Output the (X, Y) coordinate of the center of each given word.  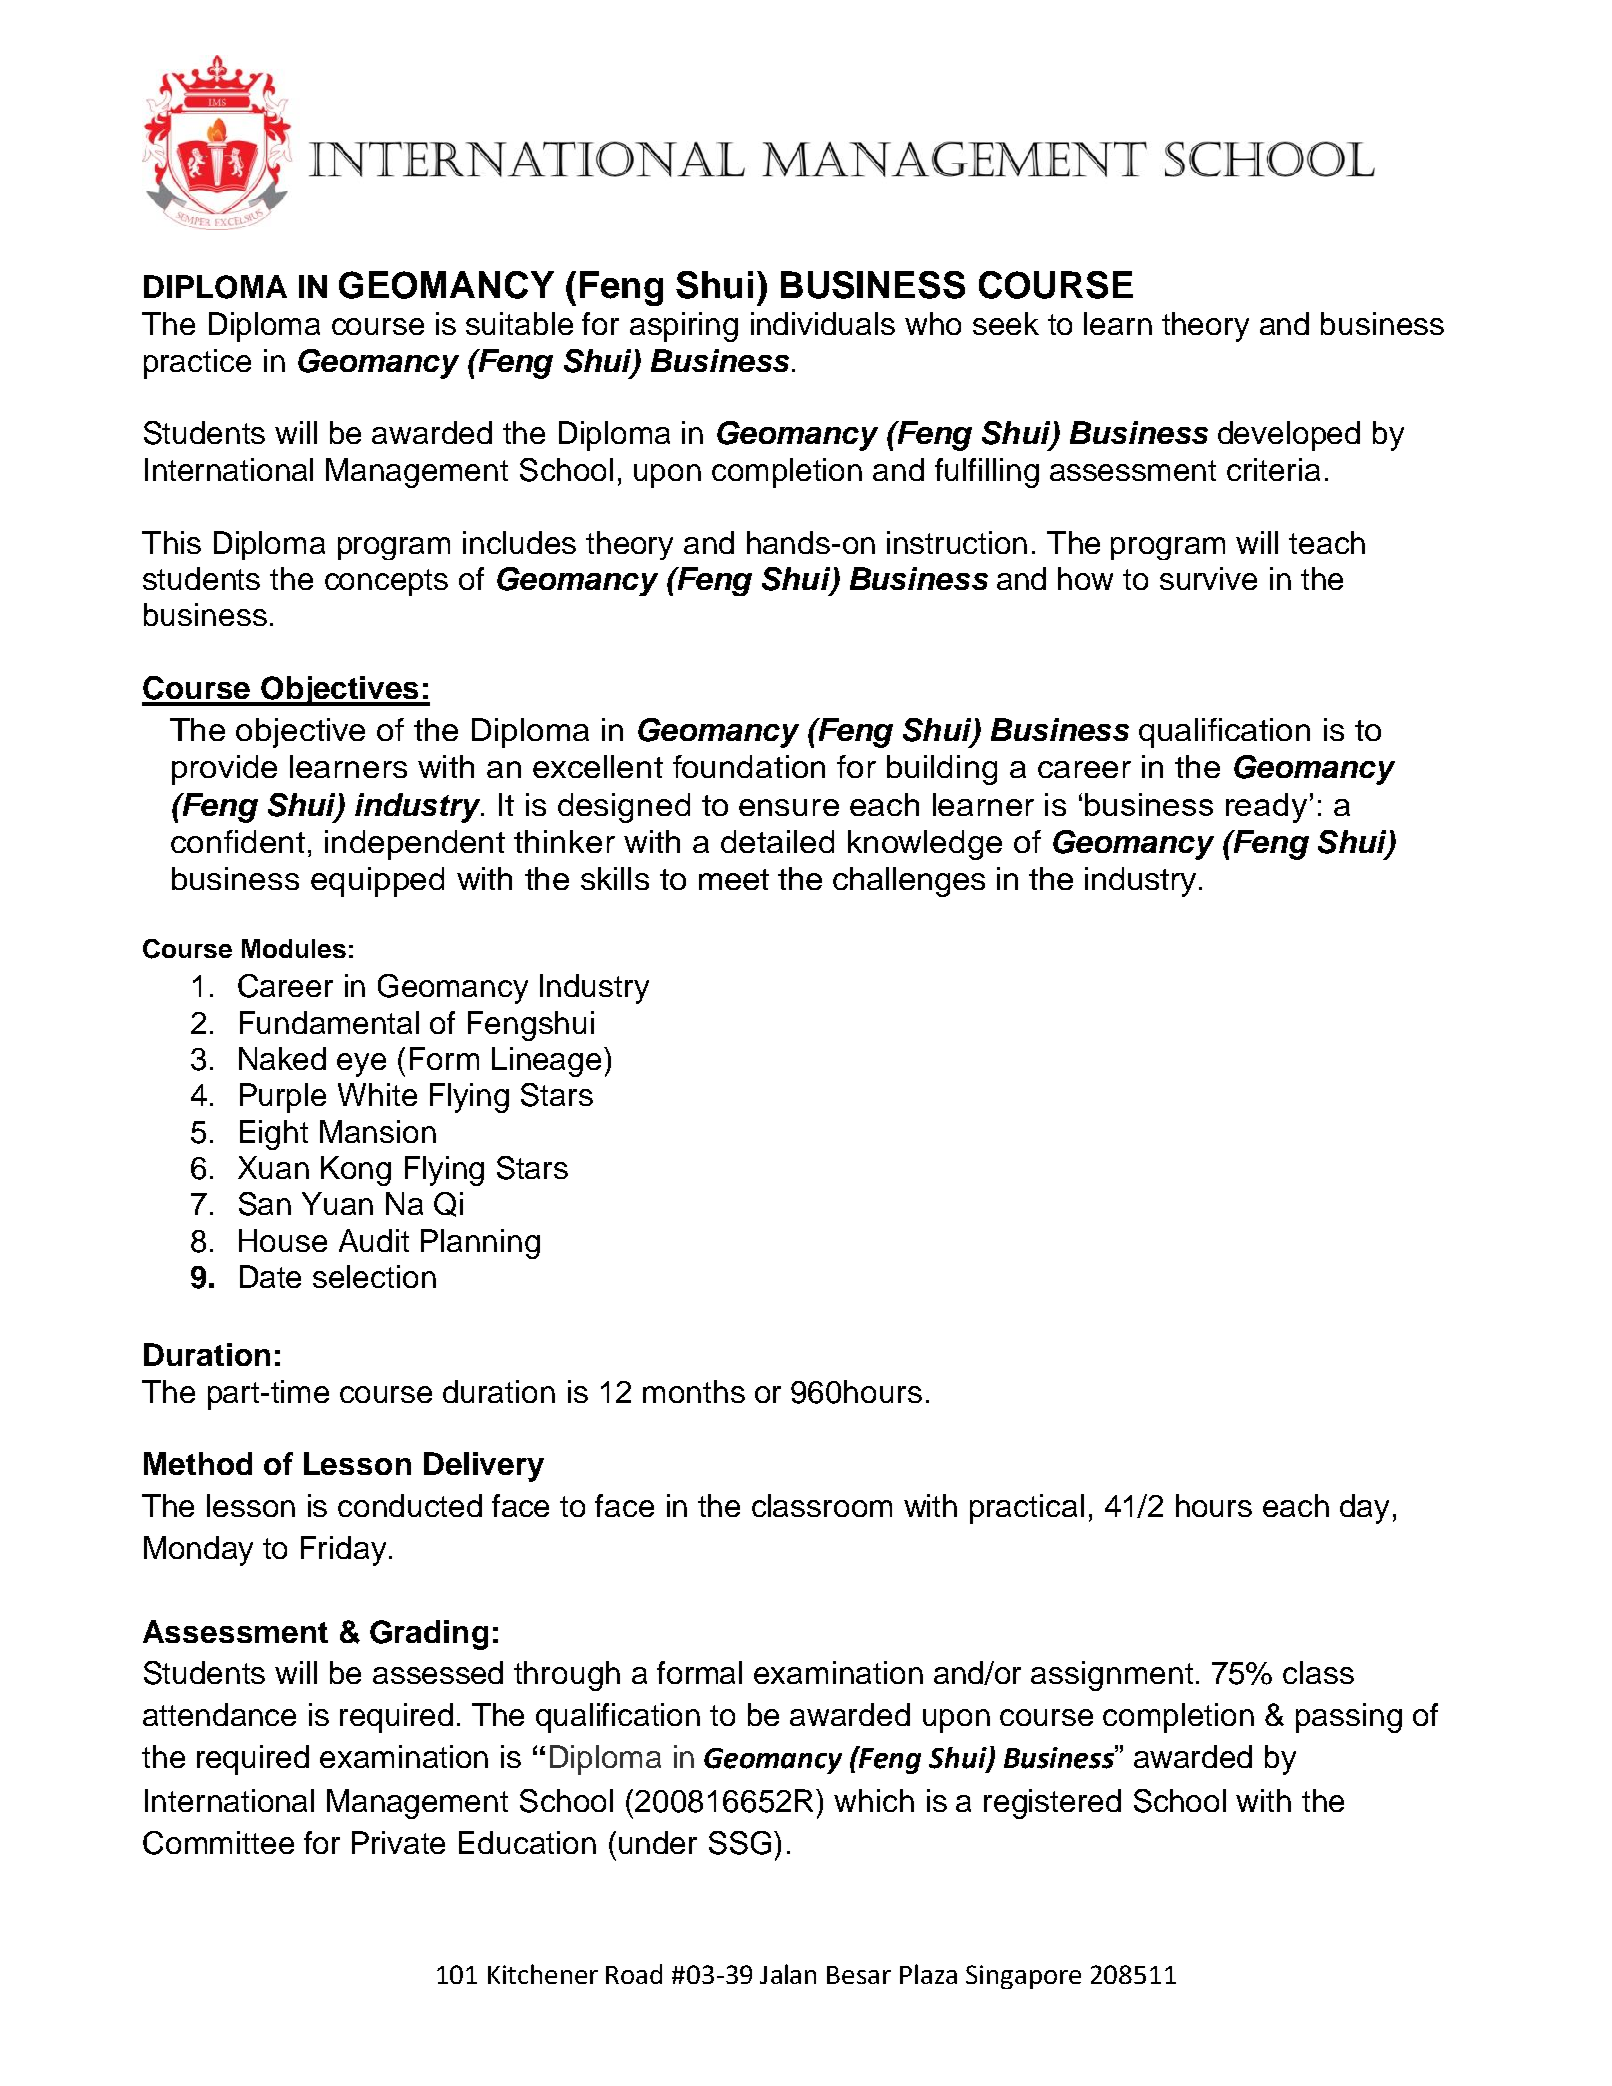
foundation (749, 766)
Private (398, 1842)
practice (197, 364)
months (694, 1391)
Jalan (788, 1974)
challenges (909, 882)
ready (1266, 808)
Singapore (1023, 1977)
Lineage (546, 1062)
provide (224, 770)
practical (1027, 1509)
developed (1289, 436)
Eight (274, 1135)
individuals (823, 323)
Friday (343, 1551)
